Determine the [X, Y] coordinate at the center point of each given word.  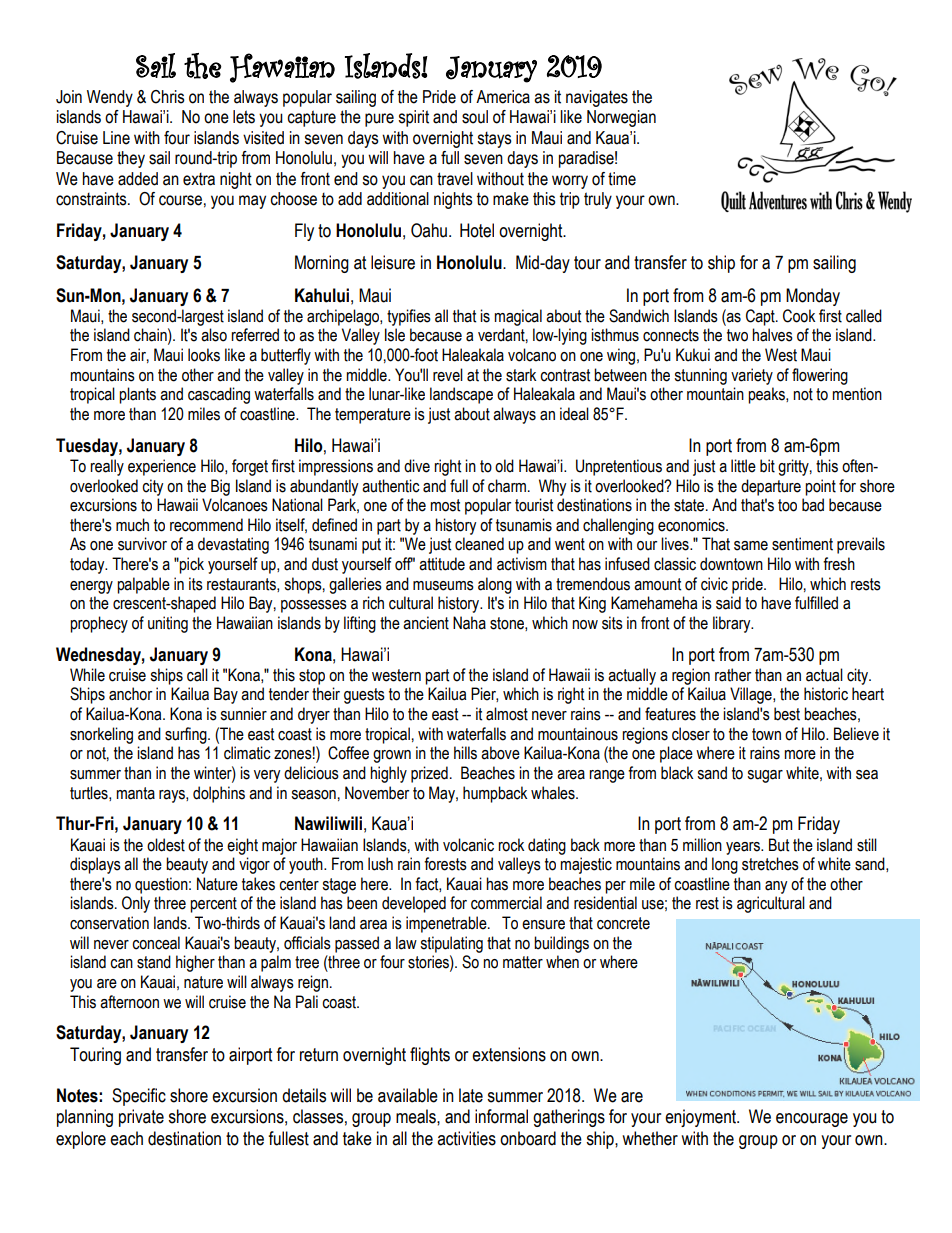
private [141, 1118]
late [471, 1095]
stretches [770, 864]
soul [475, 117]
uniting [168, 624]
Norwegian [621, 118]
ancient [426, 623]
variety [752, 376]
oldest [166, 845]
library [733, 624]
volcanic [468, 845]
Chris [168, 97]
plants [137, 395]
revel [448, 375]
